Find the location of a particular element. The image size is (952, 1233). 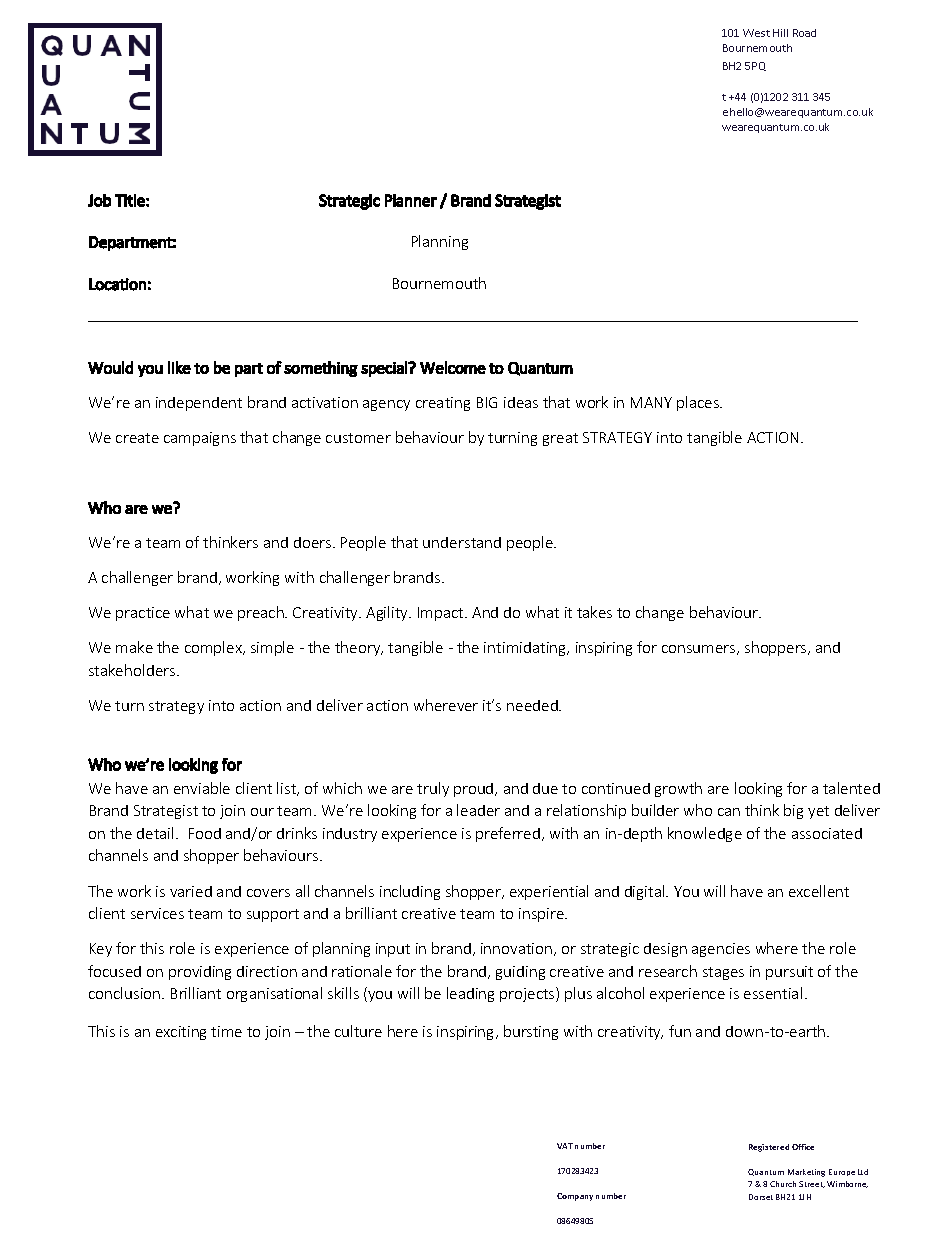

Registered is located at coordinates (769, 1148).
